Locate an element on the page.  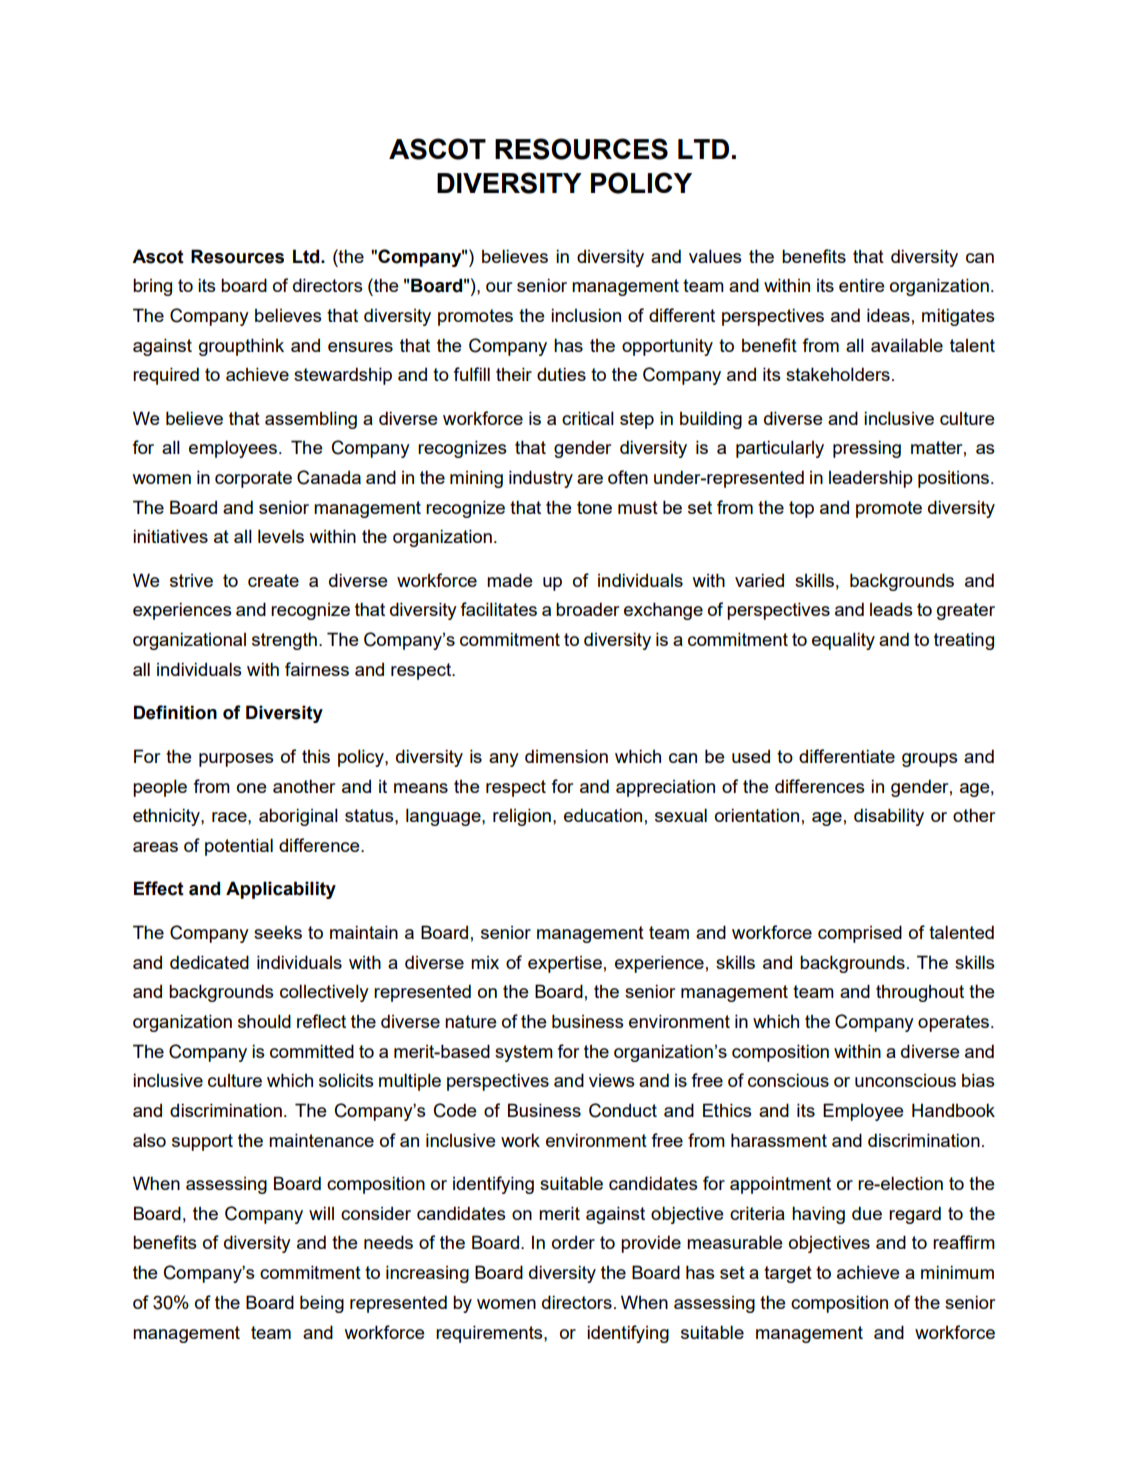
inclusion is located at coordinates (586, 315).
